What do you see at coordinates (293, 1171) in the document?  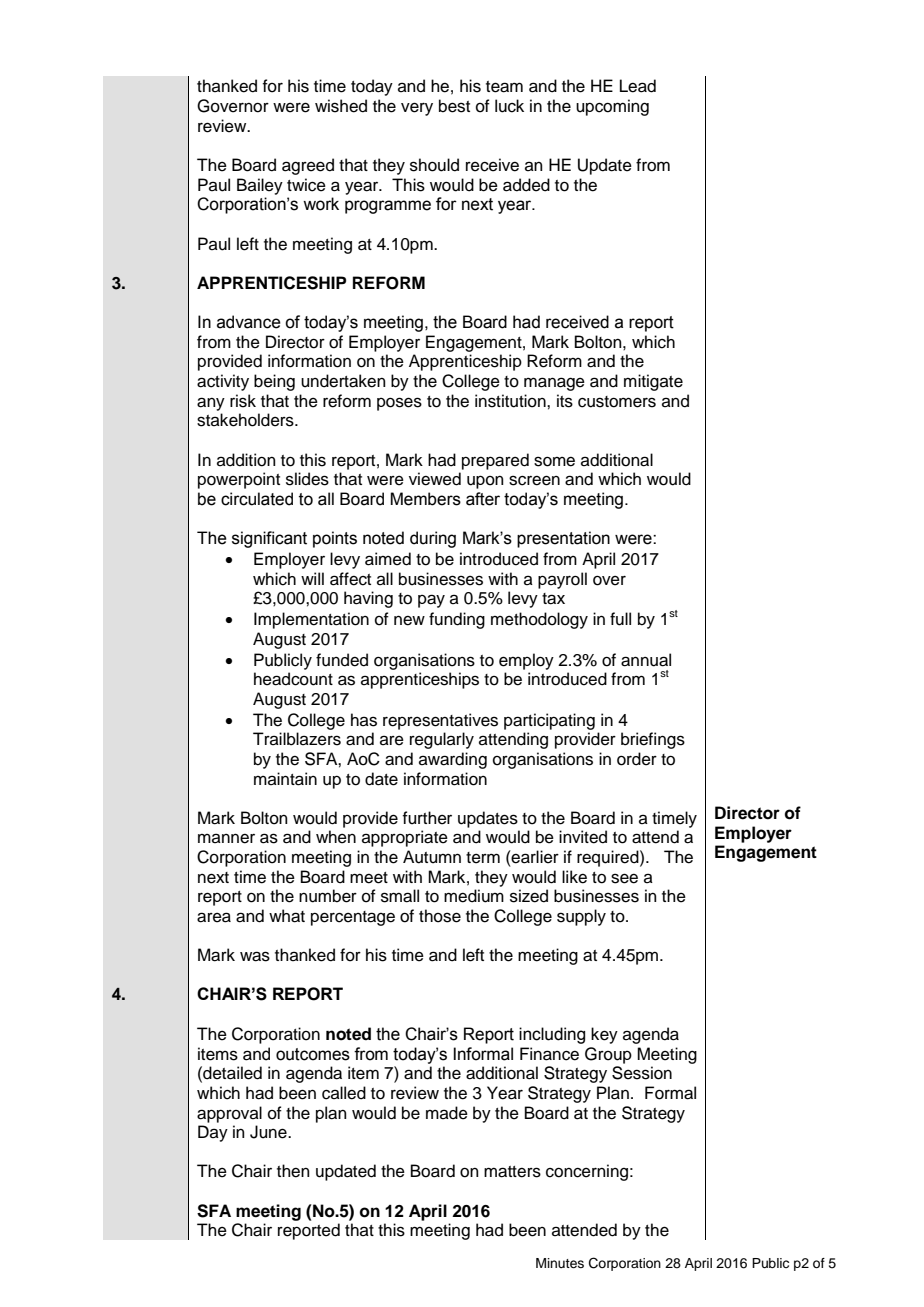 I see `then` at bounding box center [293, 1171].
